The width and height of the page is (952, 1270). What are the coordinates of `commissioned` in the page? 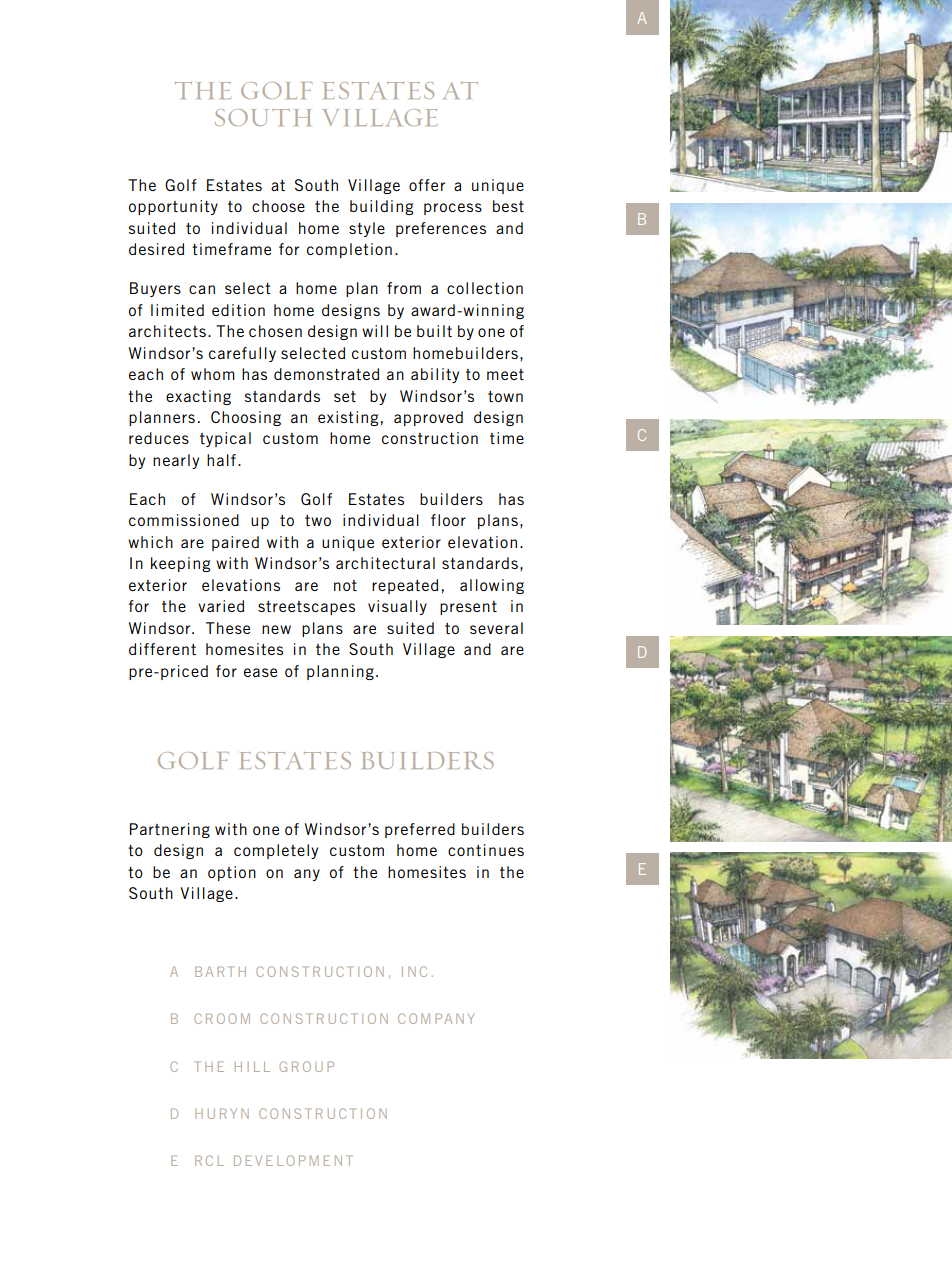 It's located at (184, 520).
